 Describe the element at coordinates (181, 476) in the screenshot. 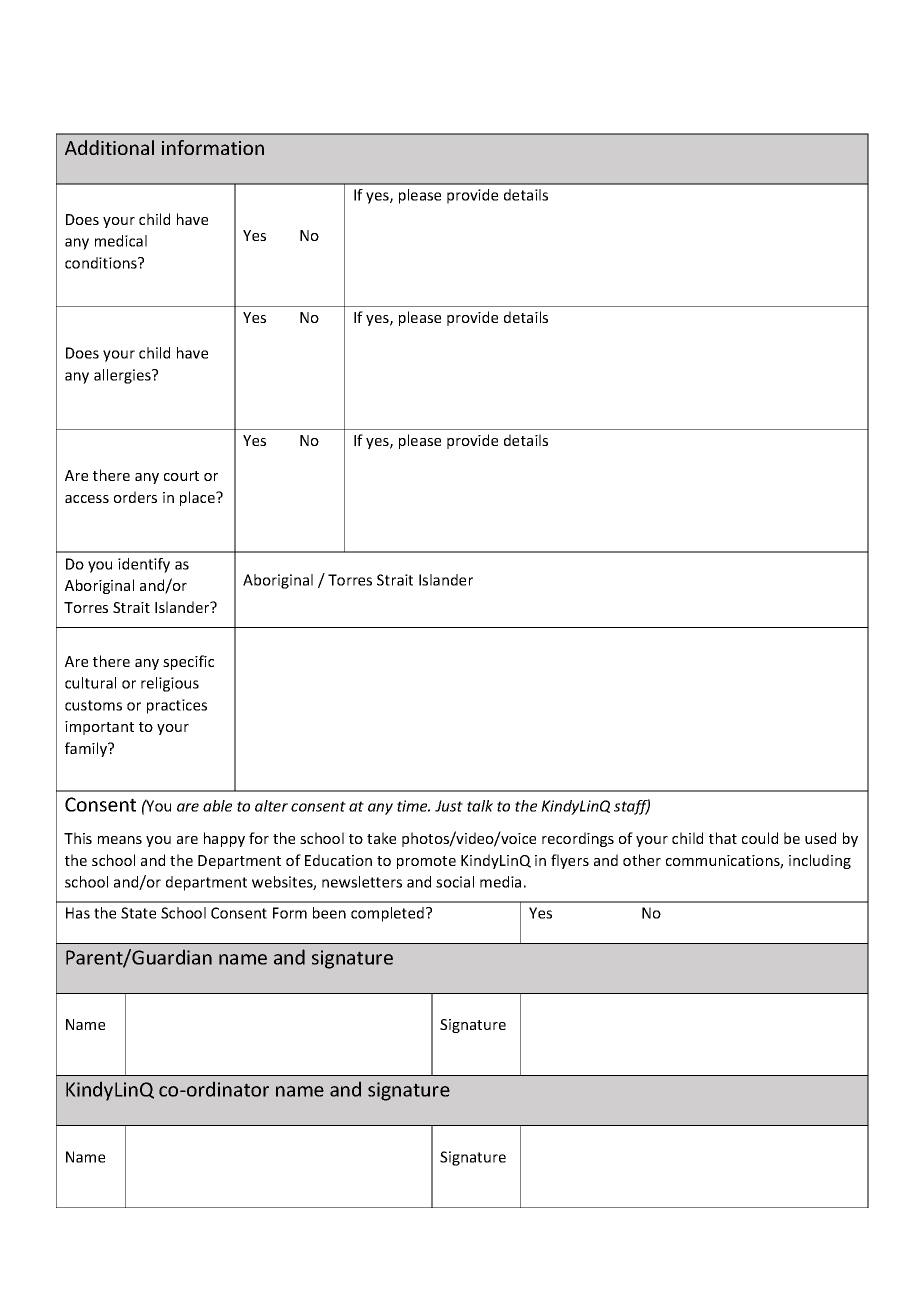

I see `court` at that location.
